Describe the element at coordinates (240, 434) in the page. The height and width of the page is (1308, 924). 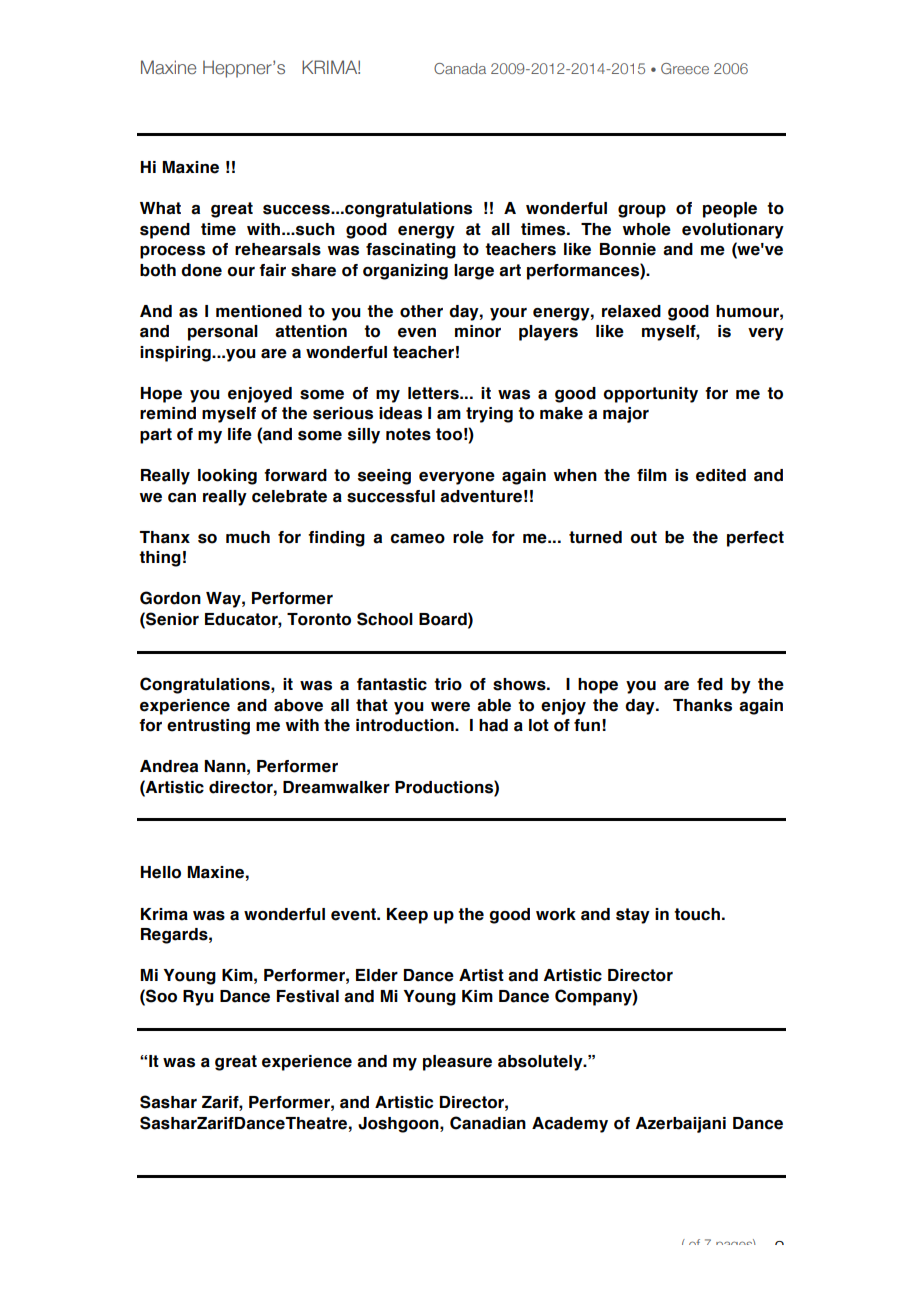
I see `life` at that location.
